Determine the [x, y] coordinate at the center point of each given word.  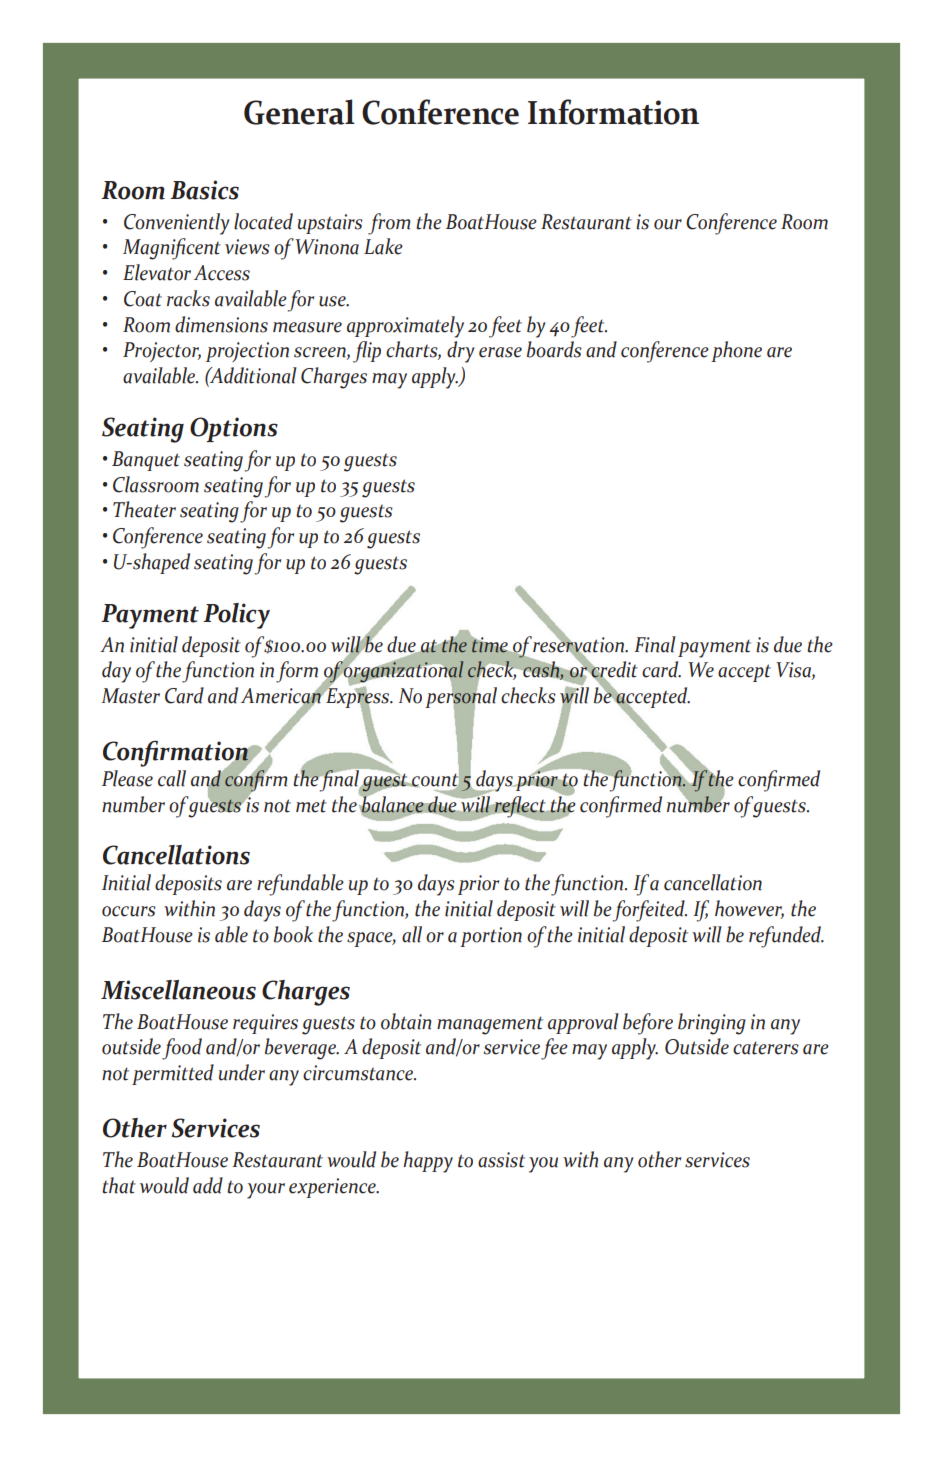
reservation [580, 644]
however [749, 909]
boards [554, 349]
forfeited [649, 911]
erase [500, 352]
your [266, 1191]
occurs [129, 911]
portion [491, 937]
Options [234, 429]
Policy [236, 616]
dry [461, 352]
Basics [204, 190]
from [389, 224]
